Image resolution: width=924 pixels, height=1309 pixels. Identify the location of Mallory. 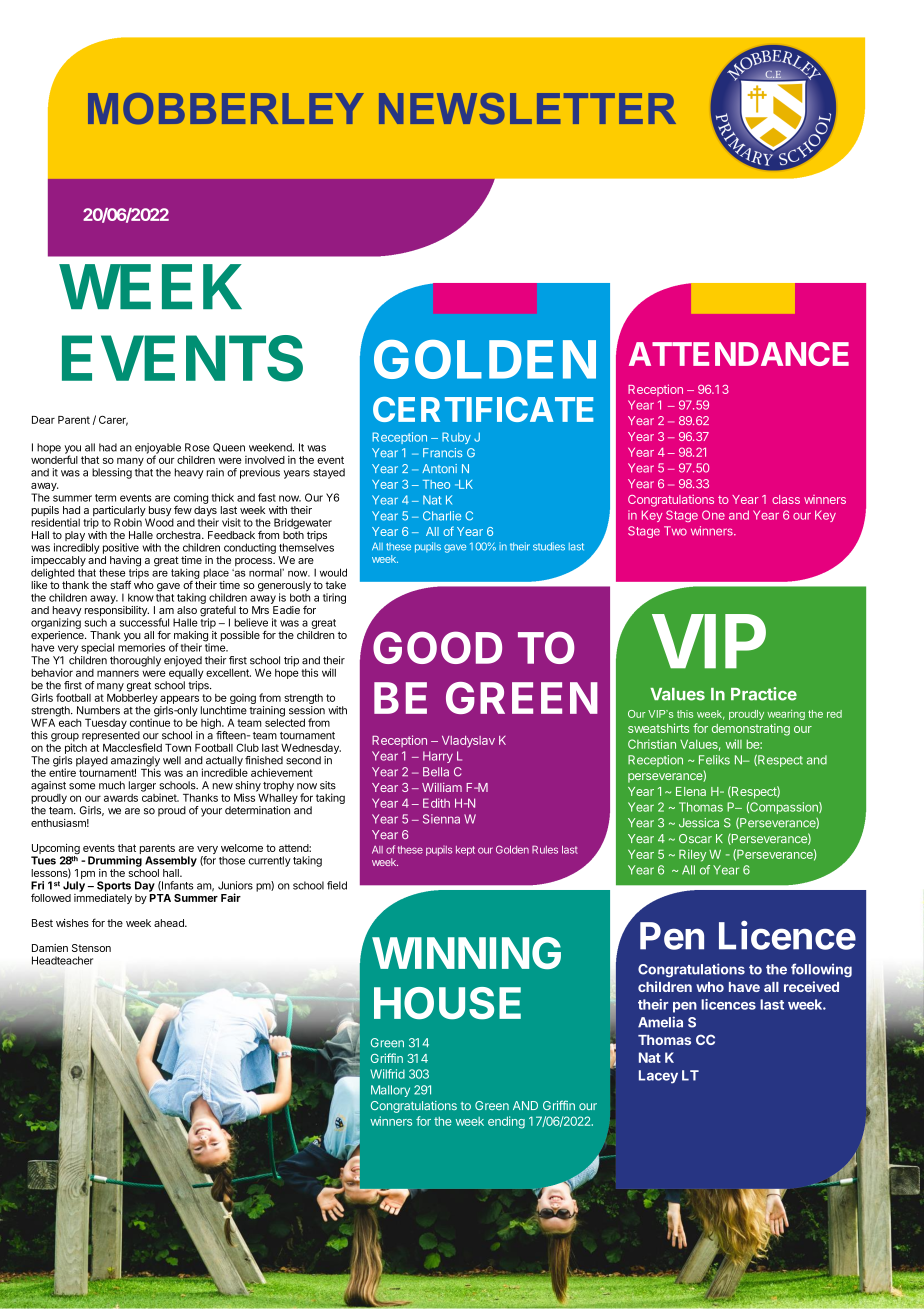
(390, 1091).
